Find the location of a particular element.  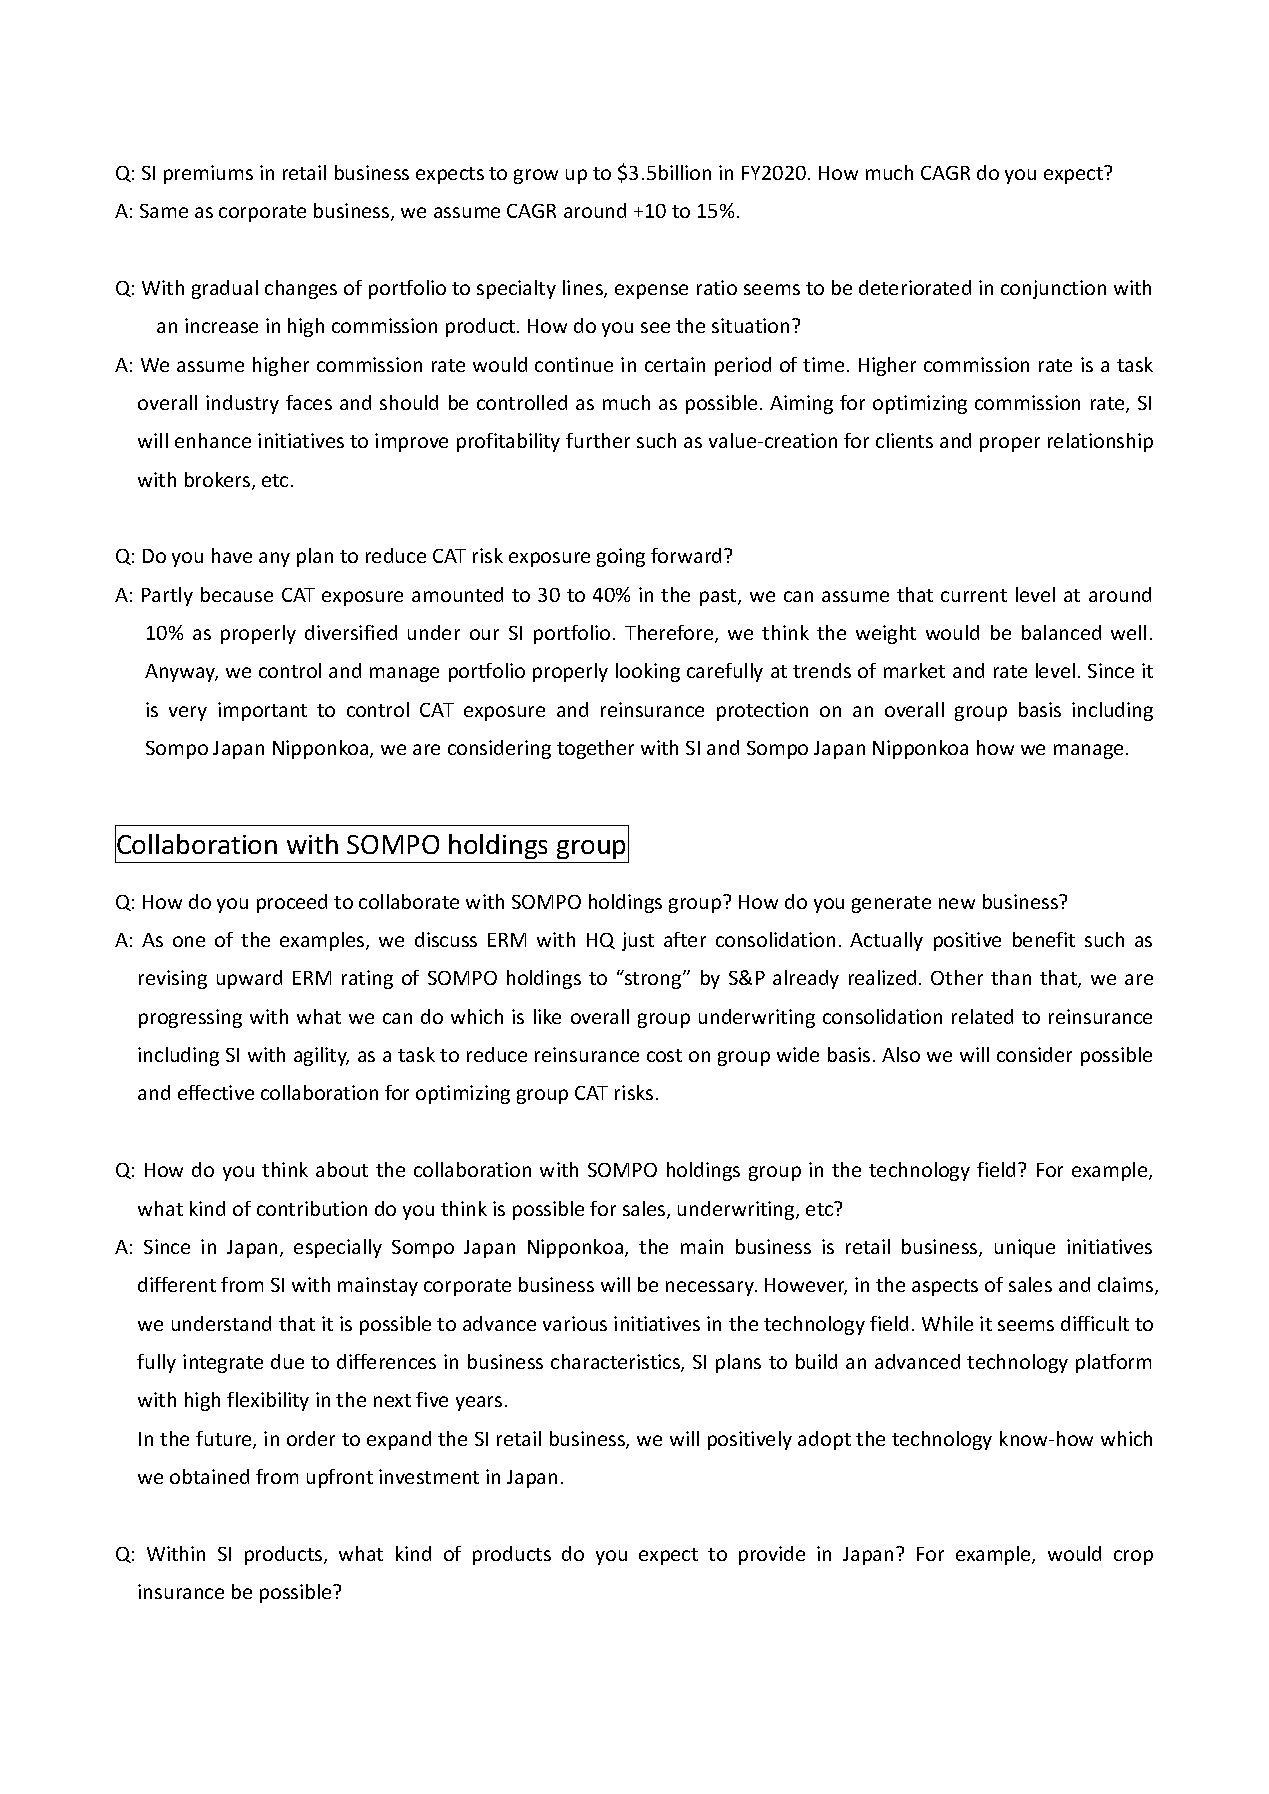

crop is located at coordinates (1133, 1557).
